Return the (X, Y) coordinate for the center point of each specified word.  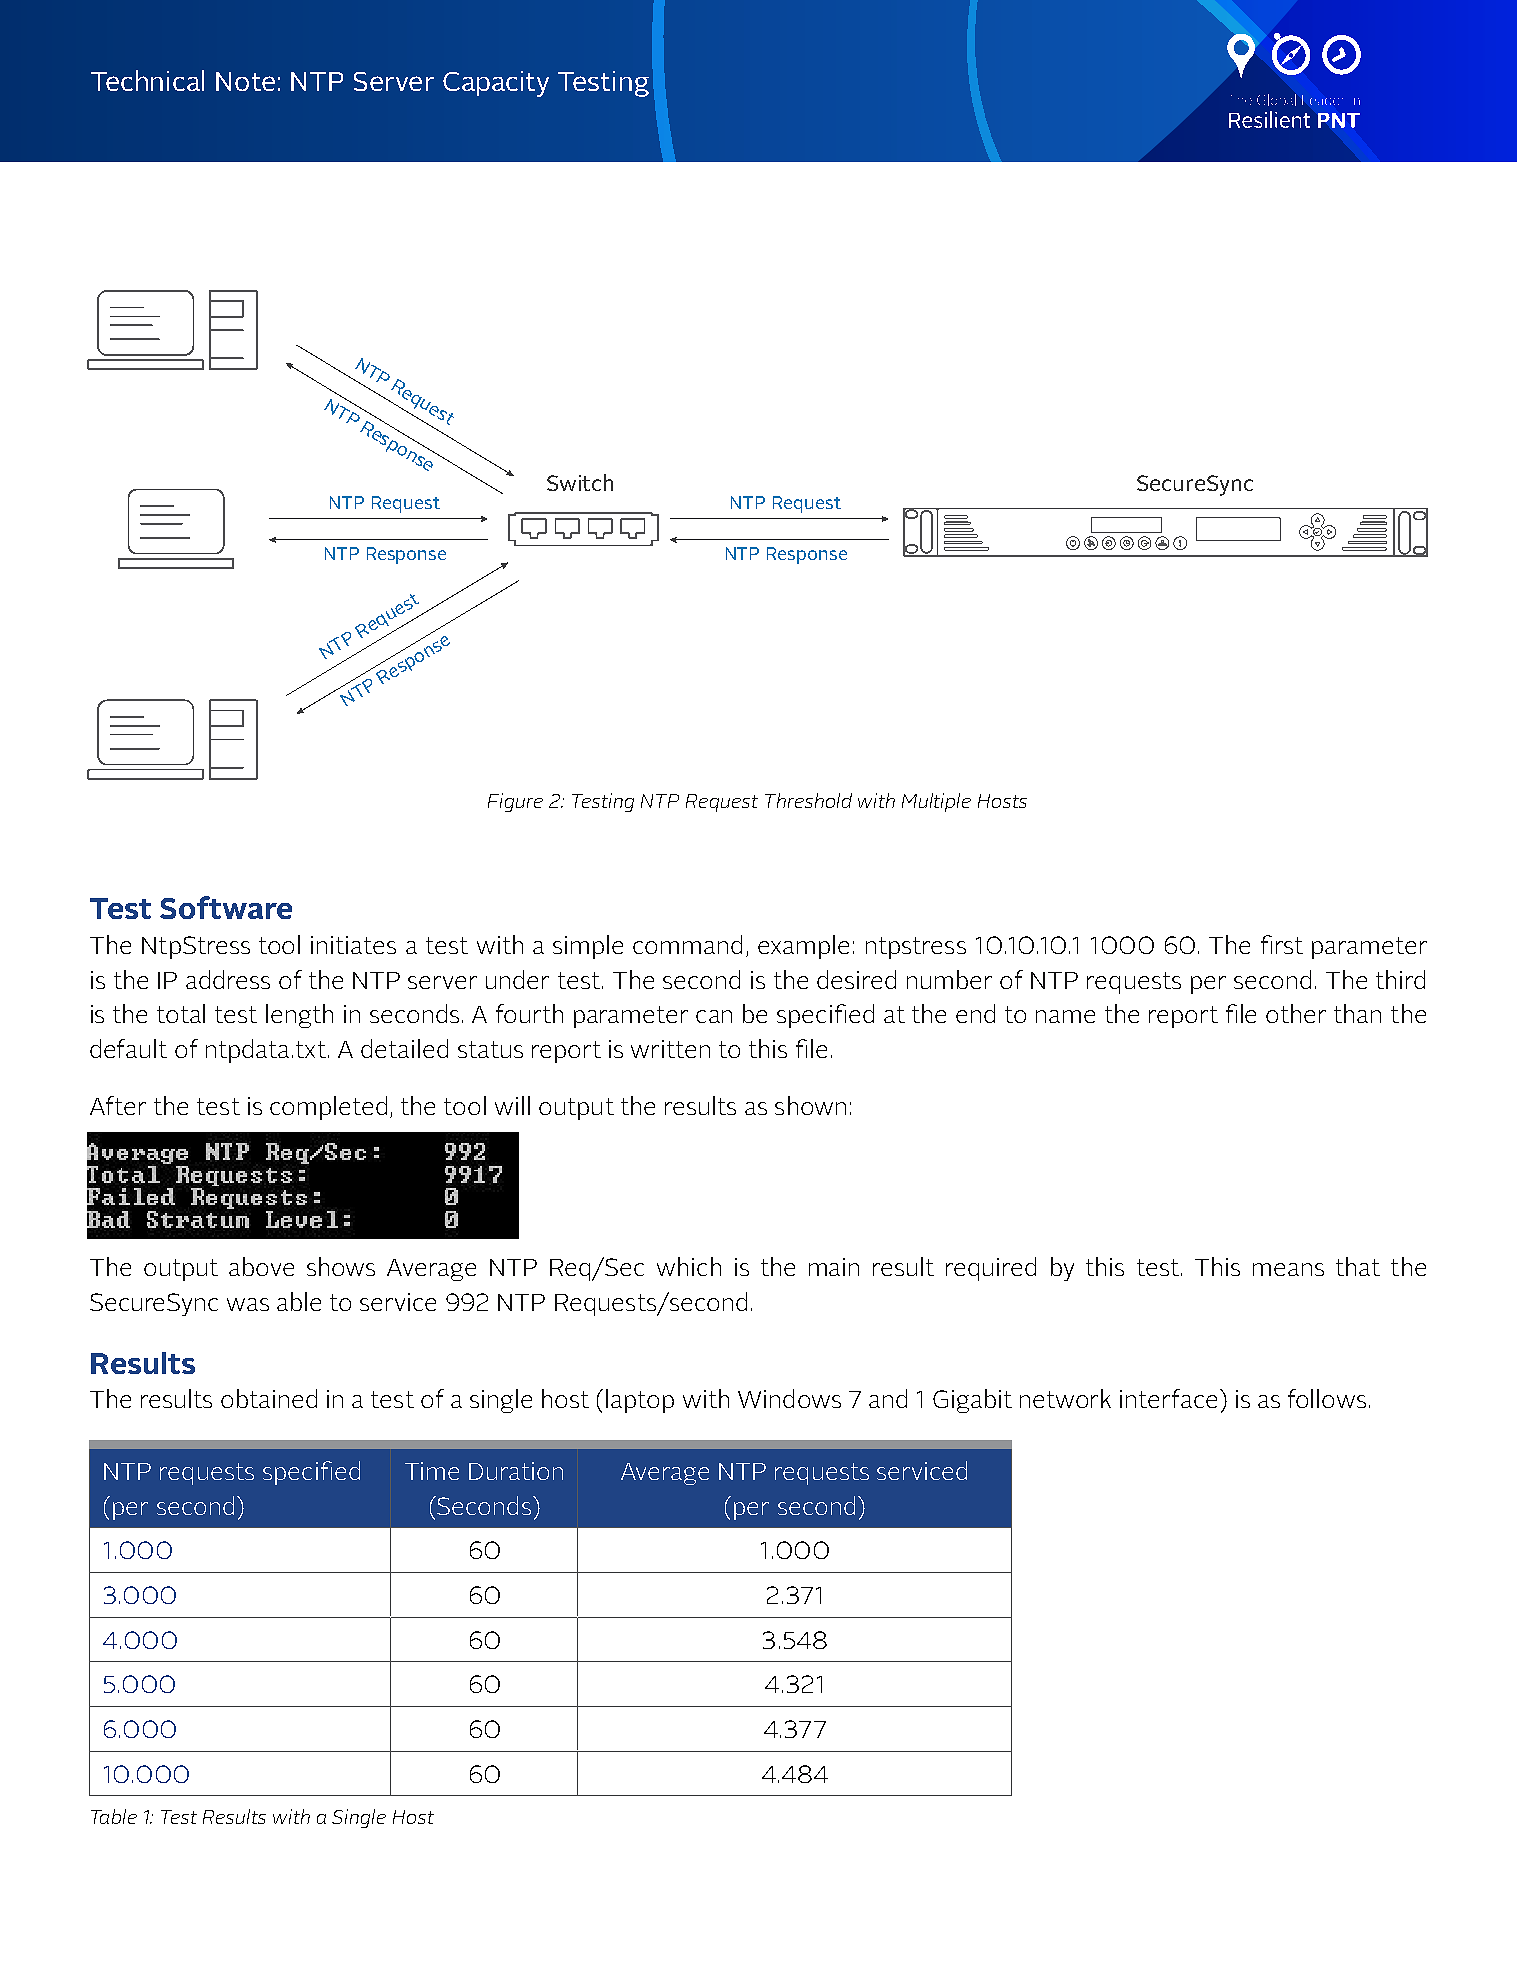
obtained (269, 1398)
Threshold (808, 800)
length (299, 1016)
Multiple (936, 802)
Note (245, 81)
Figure (515, 802)
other (1296, 1013)
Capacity (496, 84)
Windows (789, 1398)
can (714, 1016)
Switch (580, 482)
